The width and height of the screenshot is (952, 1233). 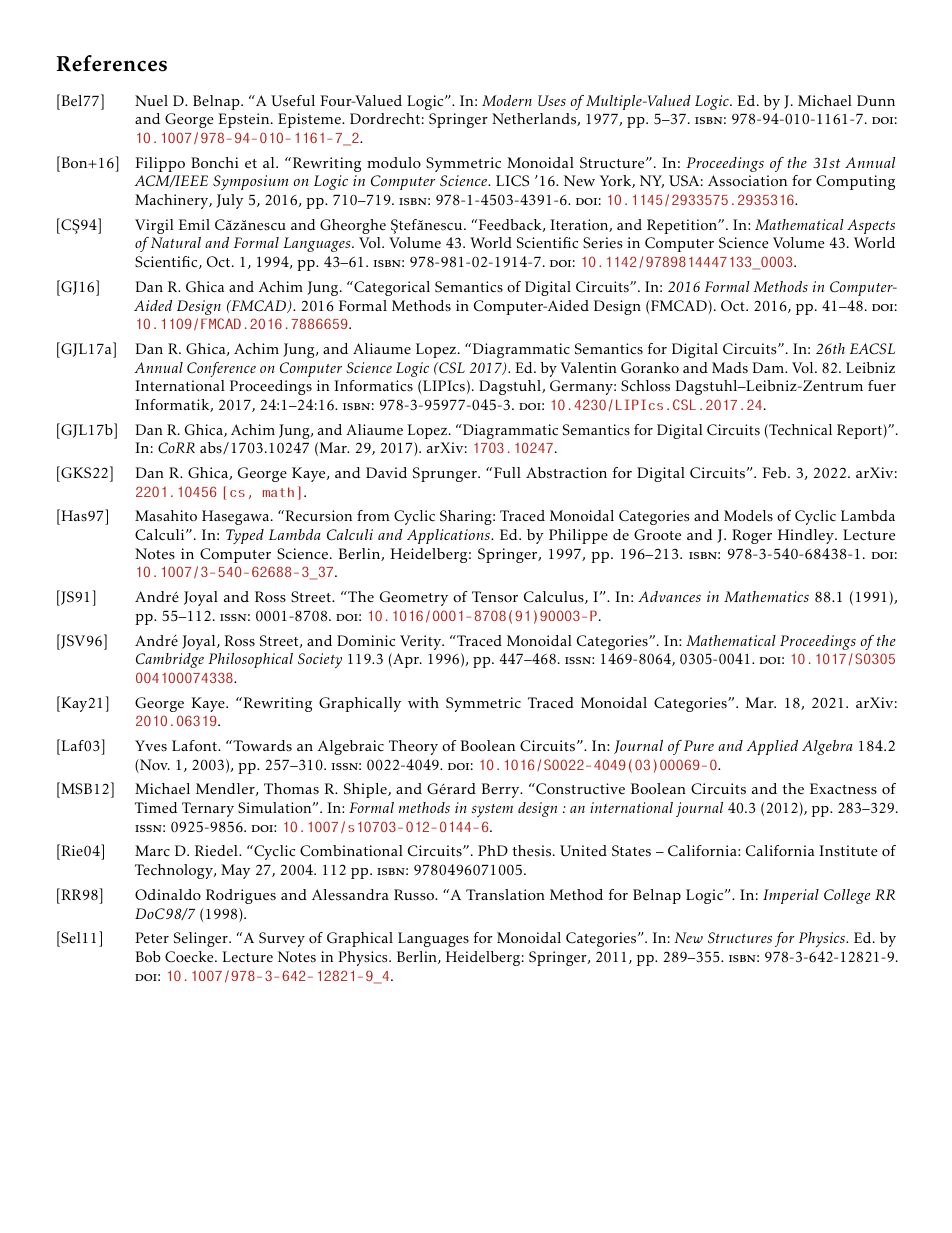 I want to click on Conference, so click(x=221, y=369).
